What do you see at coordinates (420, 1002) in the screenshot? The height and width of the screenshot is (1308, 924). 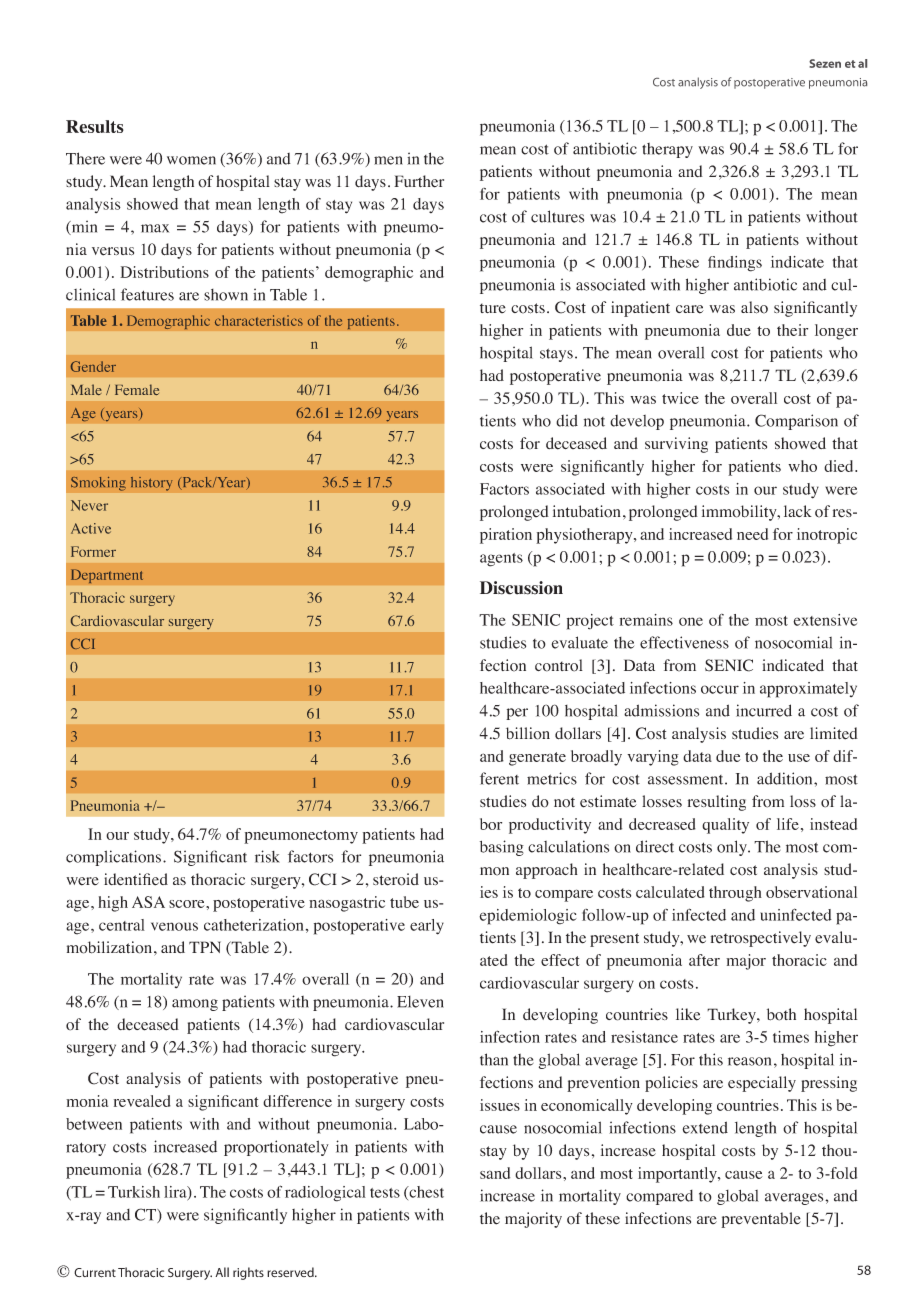 I see `Eleven` at bounding box center [420, 1002].
